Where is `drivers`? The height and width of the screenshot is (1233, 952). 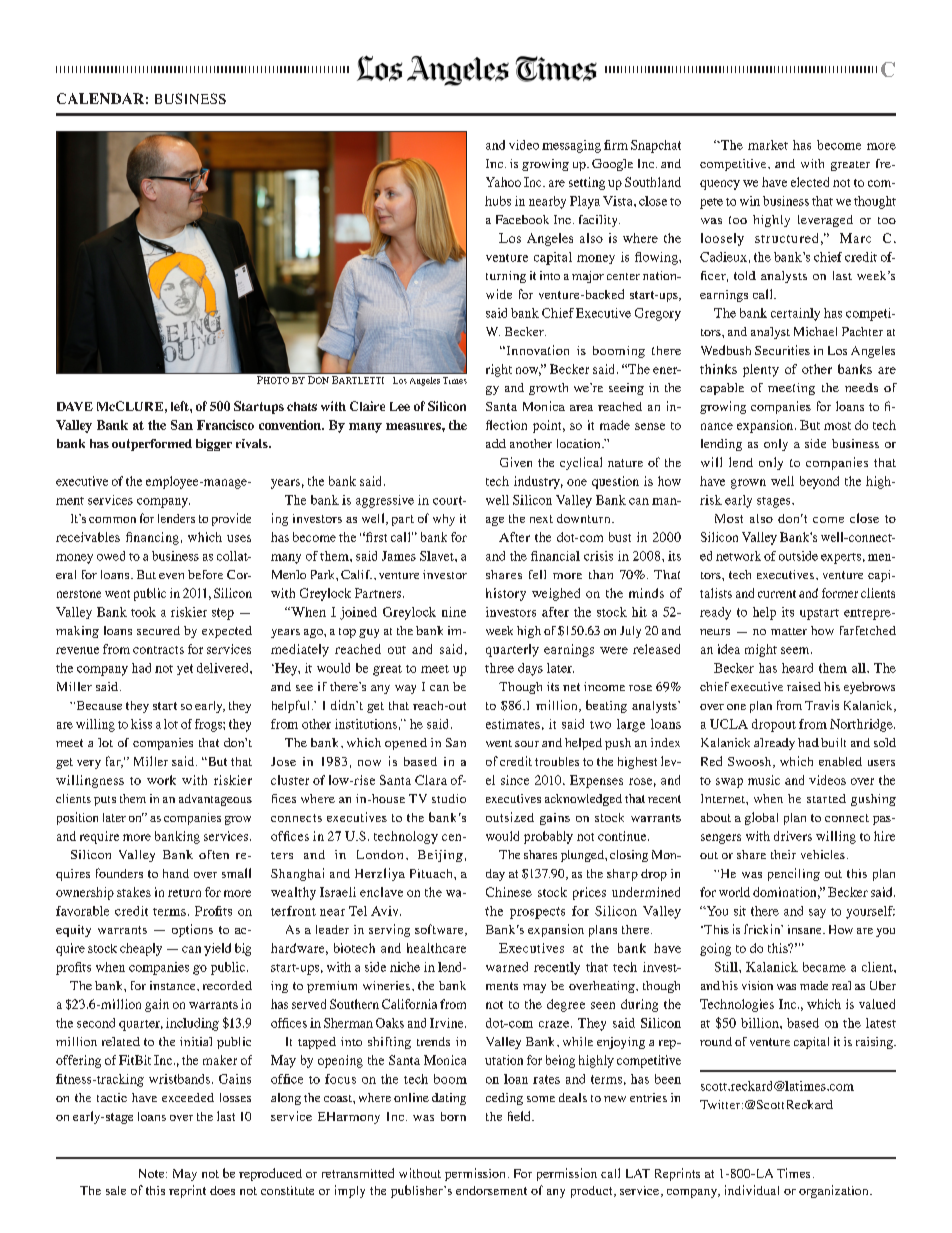 drivers is located at coordinates (793, 836).
